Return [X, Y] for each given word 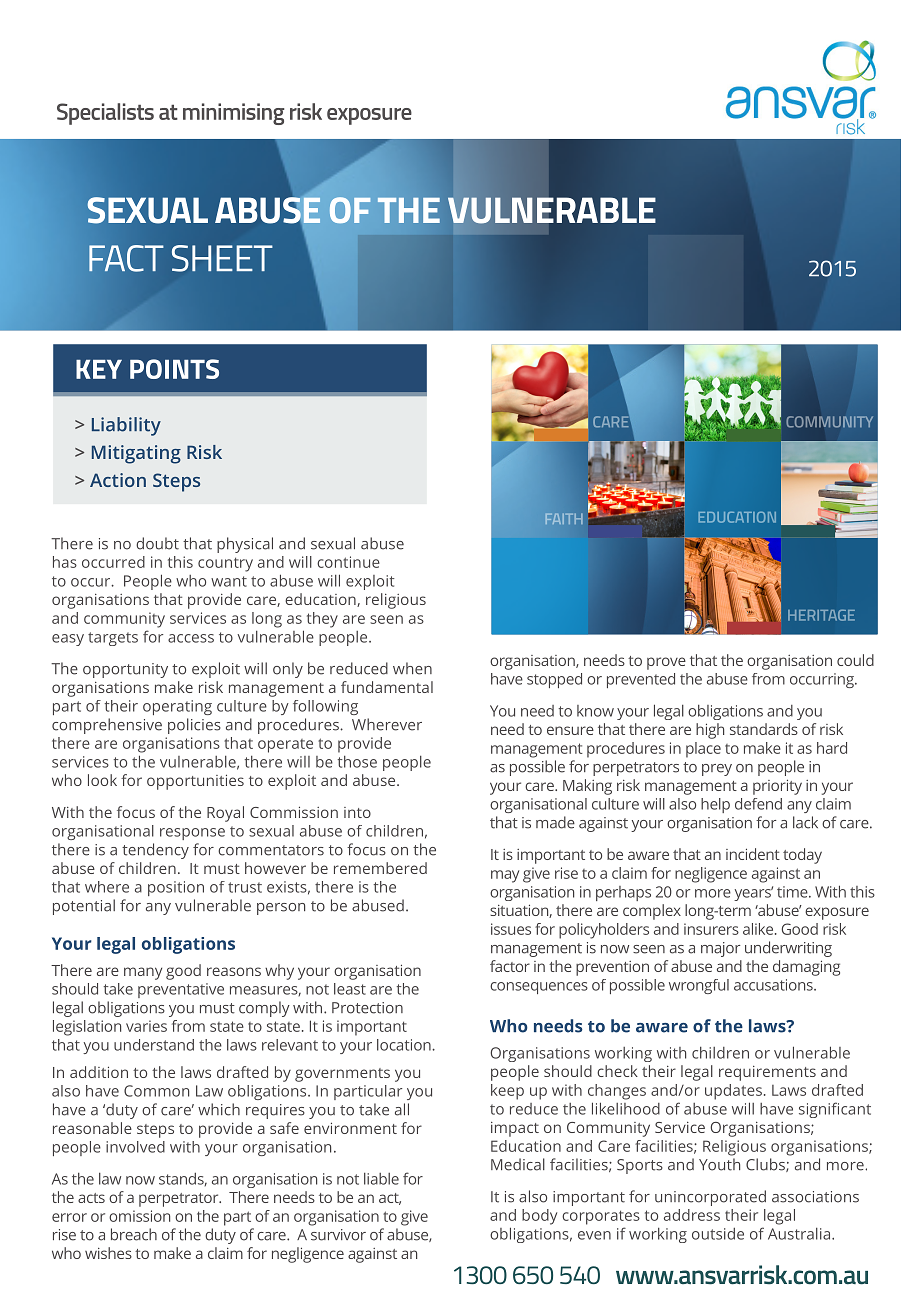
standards [764, 729]
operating [177, 707]
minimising [234, 114]
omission [139, 1216]
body [539, 1217]
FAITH [564, 519]
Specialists [105, 114]
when [412, 668]
